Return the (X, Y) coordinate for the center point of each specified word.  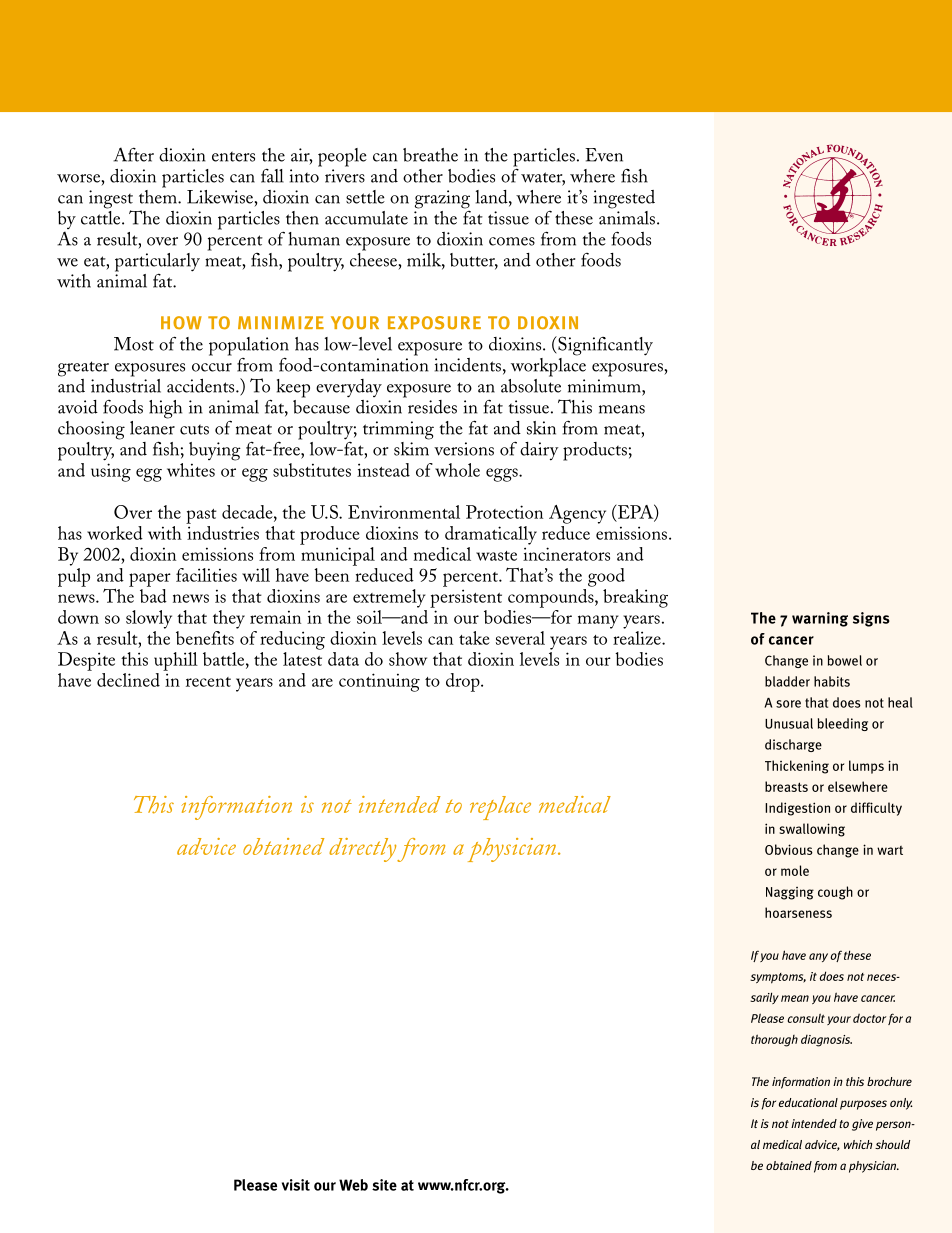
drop (464, 682)
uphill (176, 661)
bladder (787, 681)
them (159, 195)
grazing (442, 199)
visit (296, 1185)
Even (604, 155)
